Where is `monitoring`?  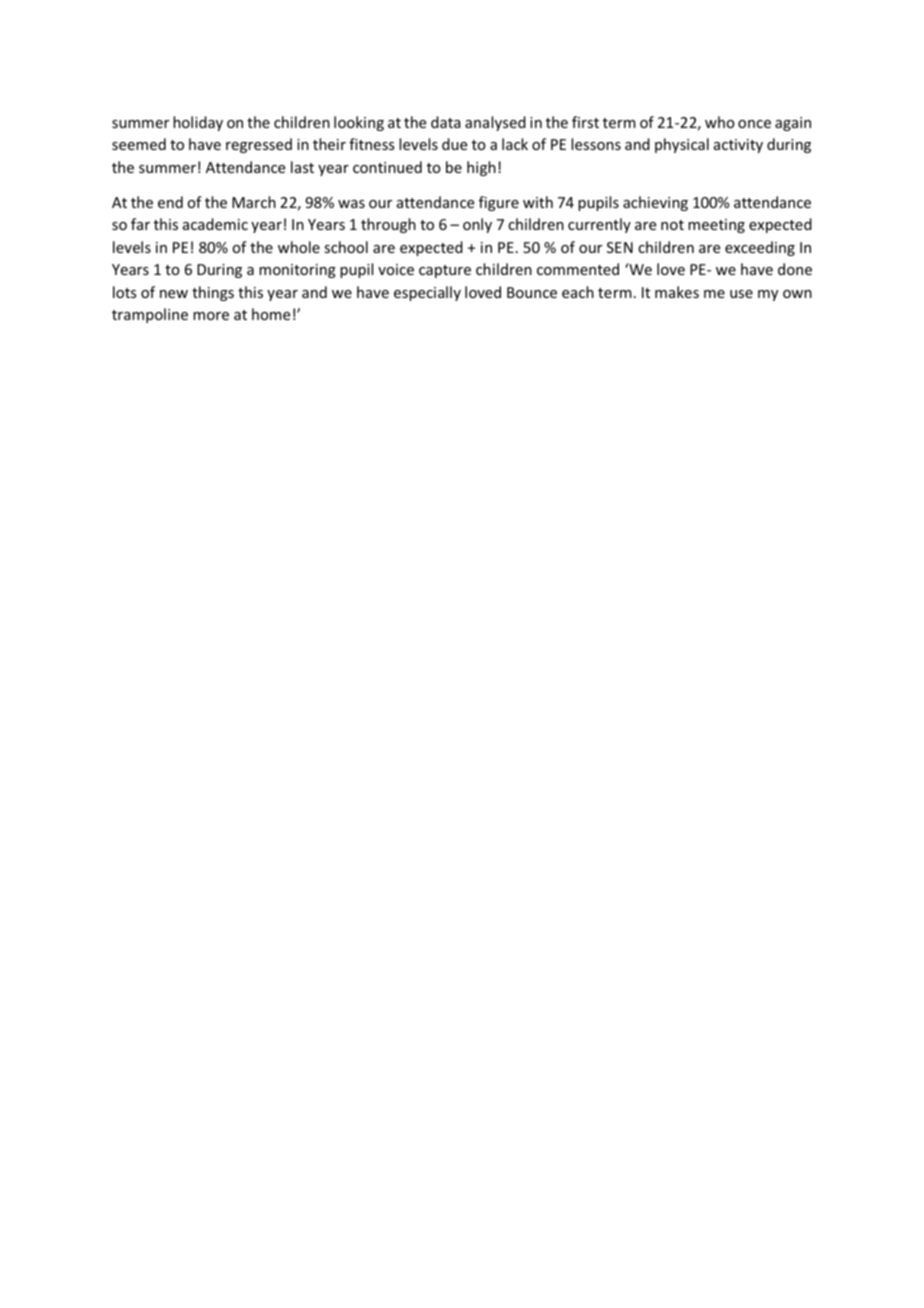 monitoring is located at coordinates (297, 271).
